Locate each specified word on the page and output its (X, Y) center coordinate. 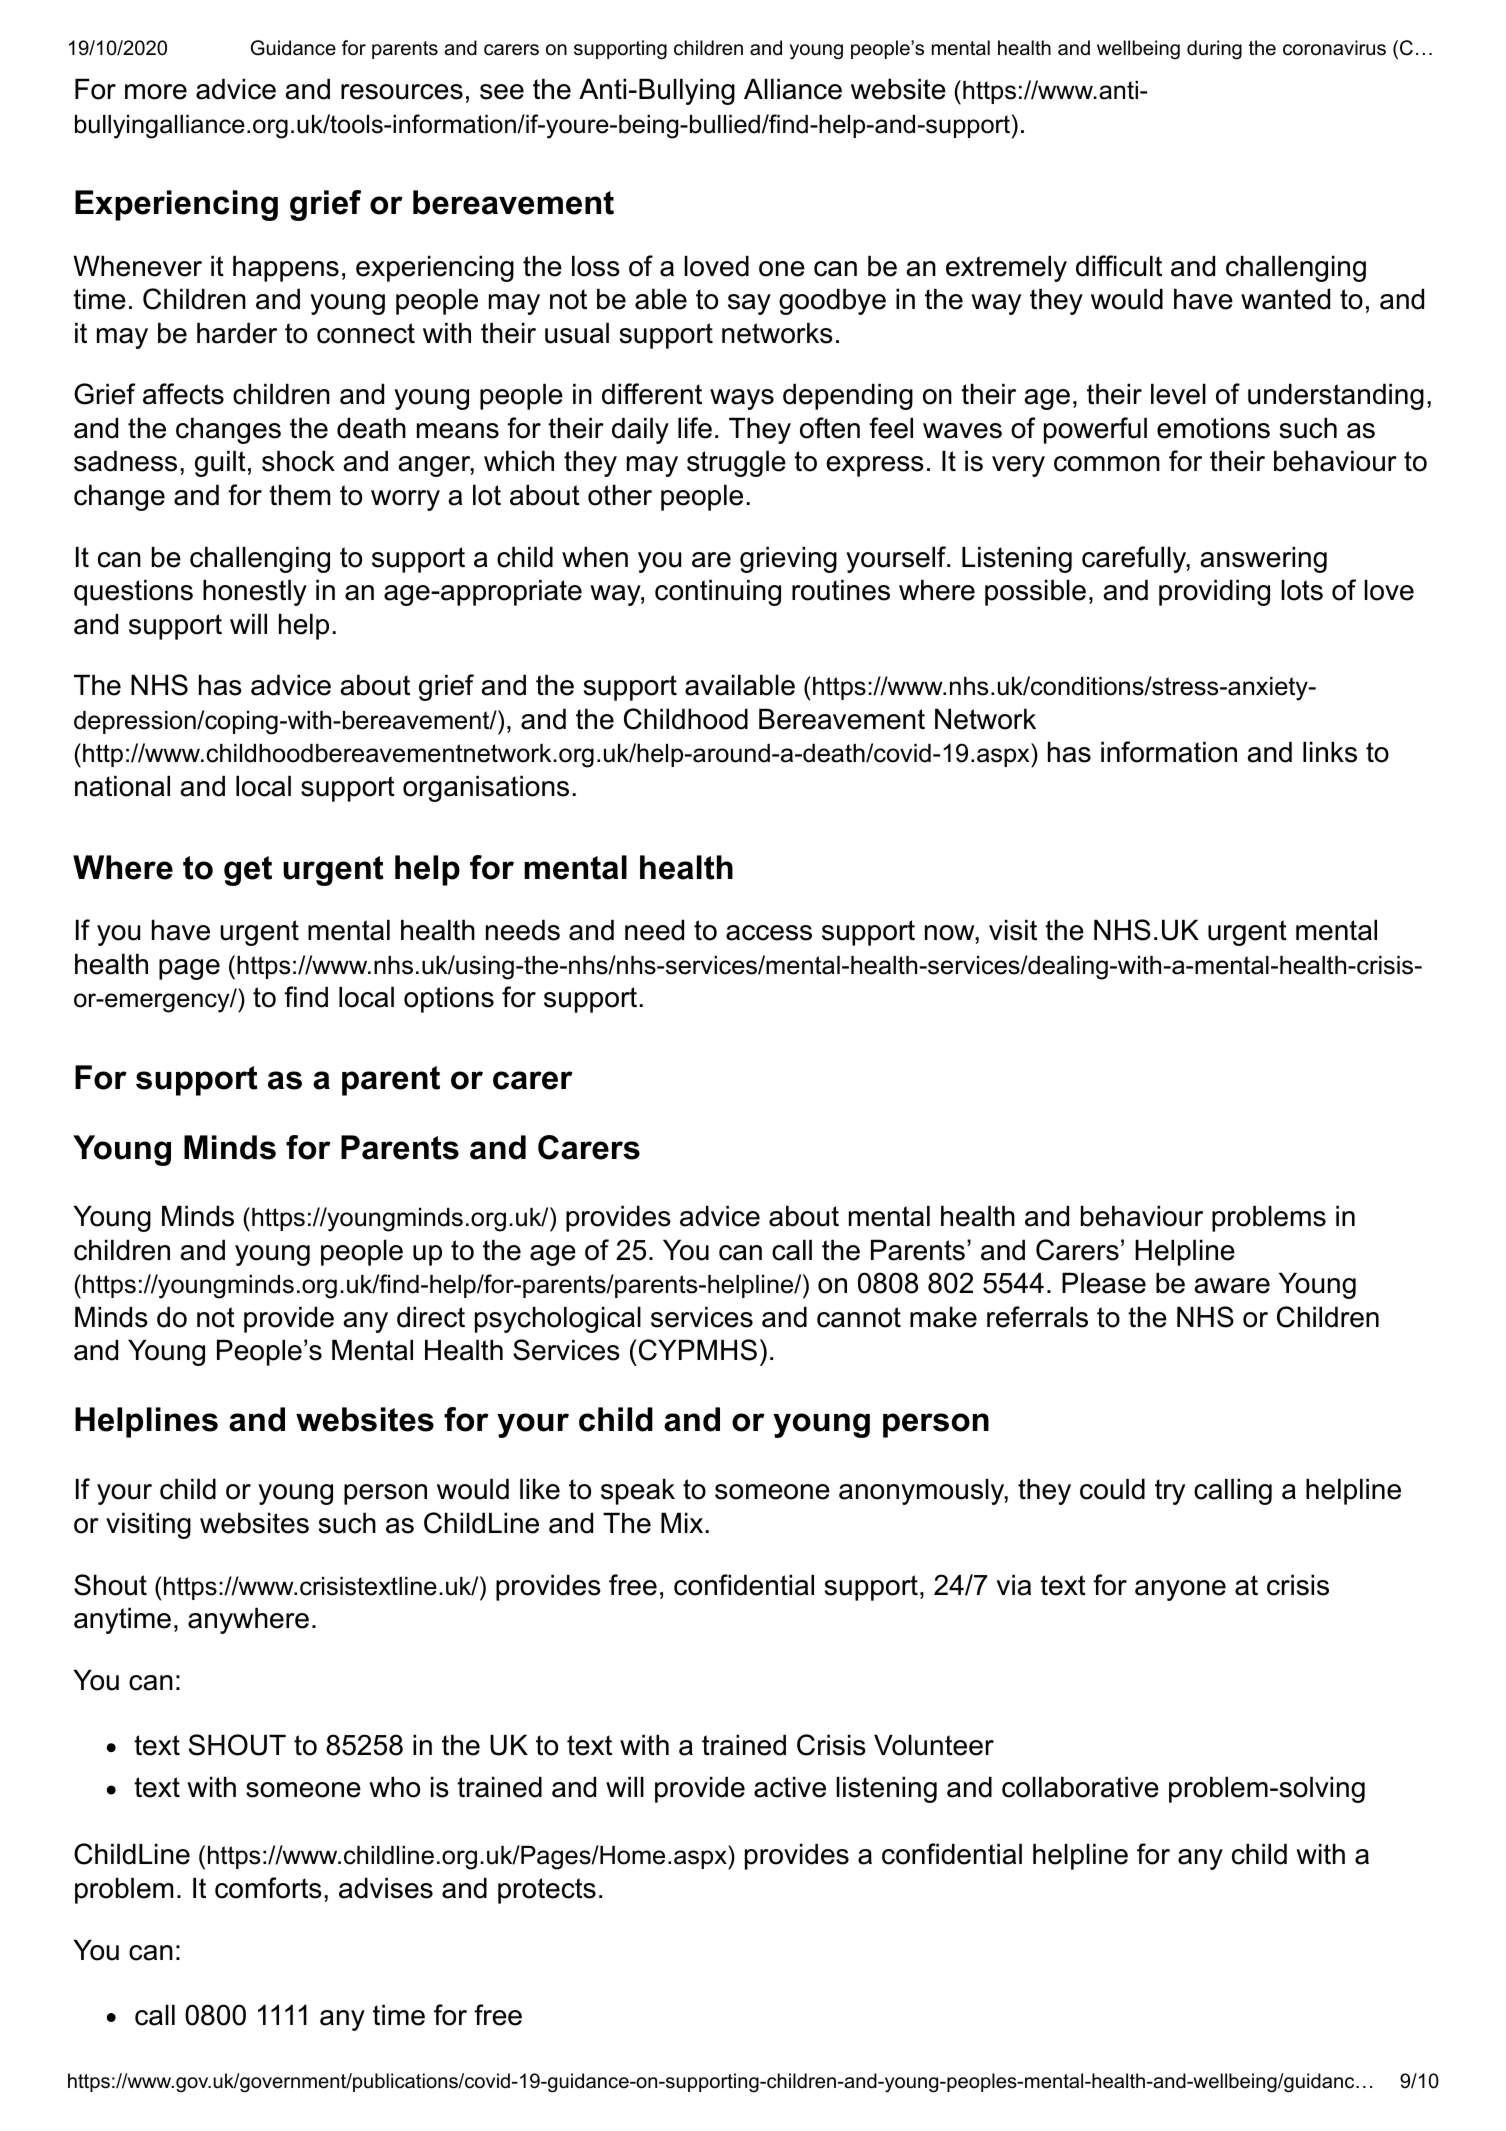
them (299, 495)
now (950, 933)
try (1170, 1492)
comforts (268, 1888)
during (1214, 50)
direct (431, 1317)
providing (1214, 592)
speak (638, 1491)
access (769, 933)
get (248, 871)
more (156, 92)
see (502, 92)
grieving (788, 559)
